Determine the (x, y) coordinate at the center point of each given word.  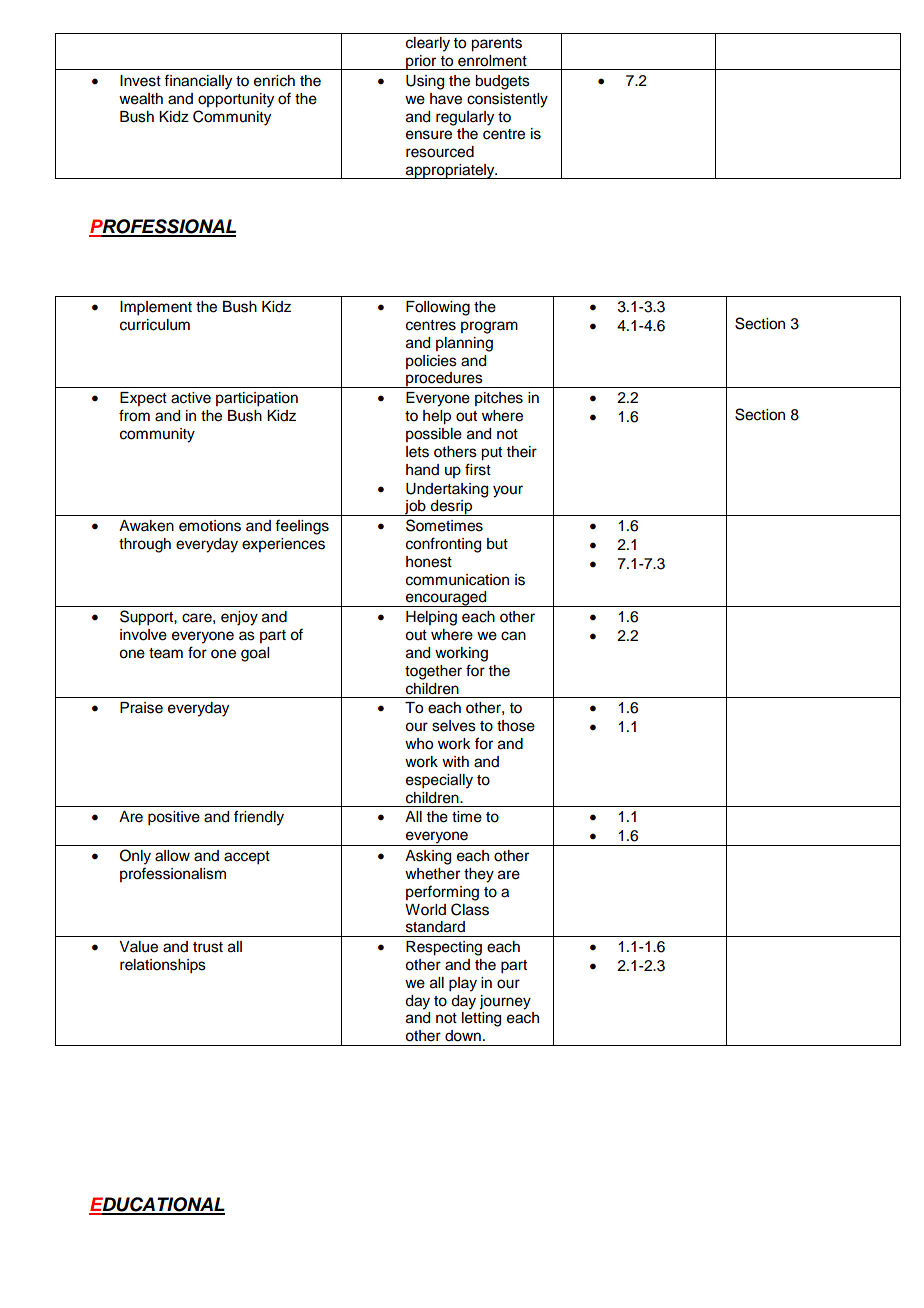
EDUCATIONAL (157, 1205)
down (463, 1036)
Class (470, 909)
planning (464, 344)
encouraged (446, 599)
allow (172, 856)
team (166, 653)
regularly (465, 118)
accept (247, 858)
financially (198, 82)
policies (431, 362)
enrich (274, 81)
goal (255, 654)
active (191, 398)
